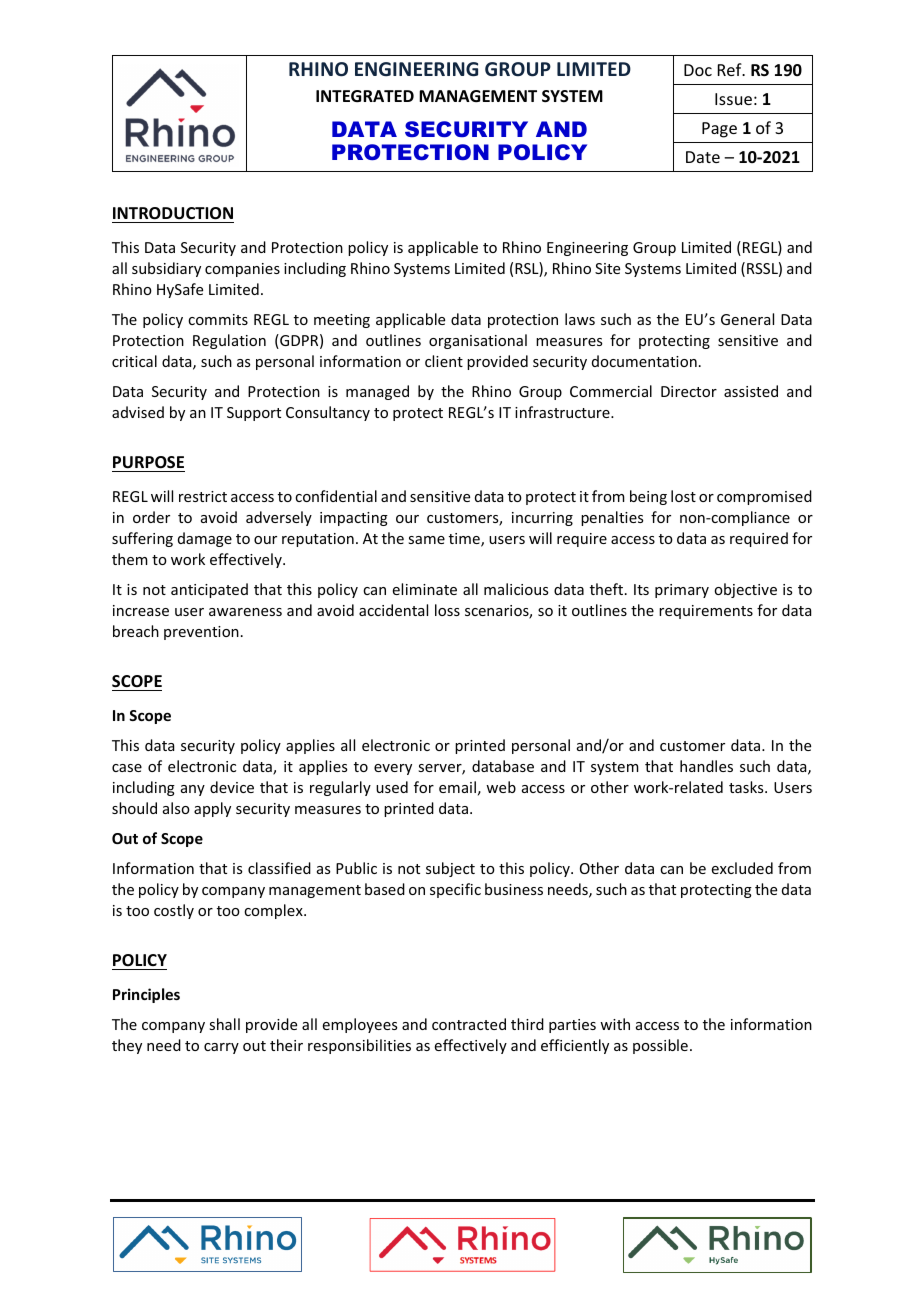 Image resolution: width=924 pixels, height=1308 pixels. Describe the element at coordinates (173, 213) in the screenshot. I see `INTRODUCTION` at that location.
